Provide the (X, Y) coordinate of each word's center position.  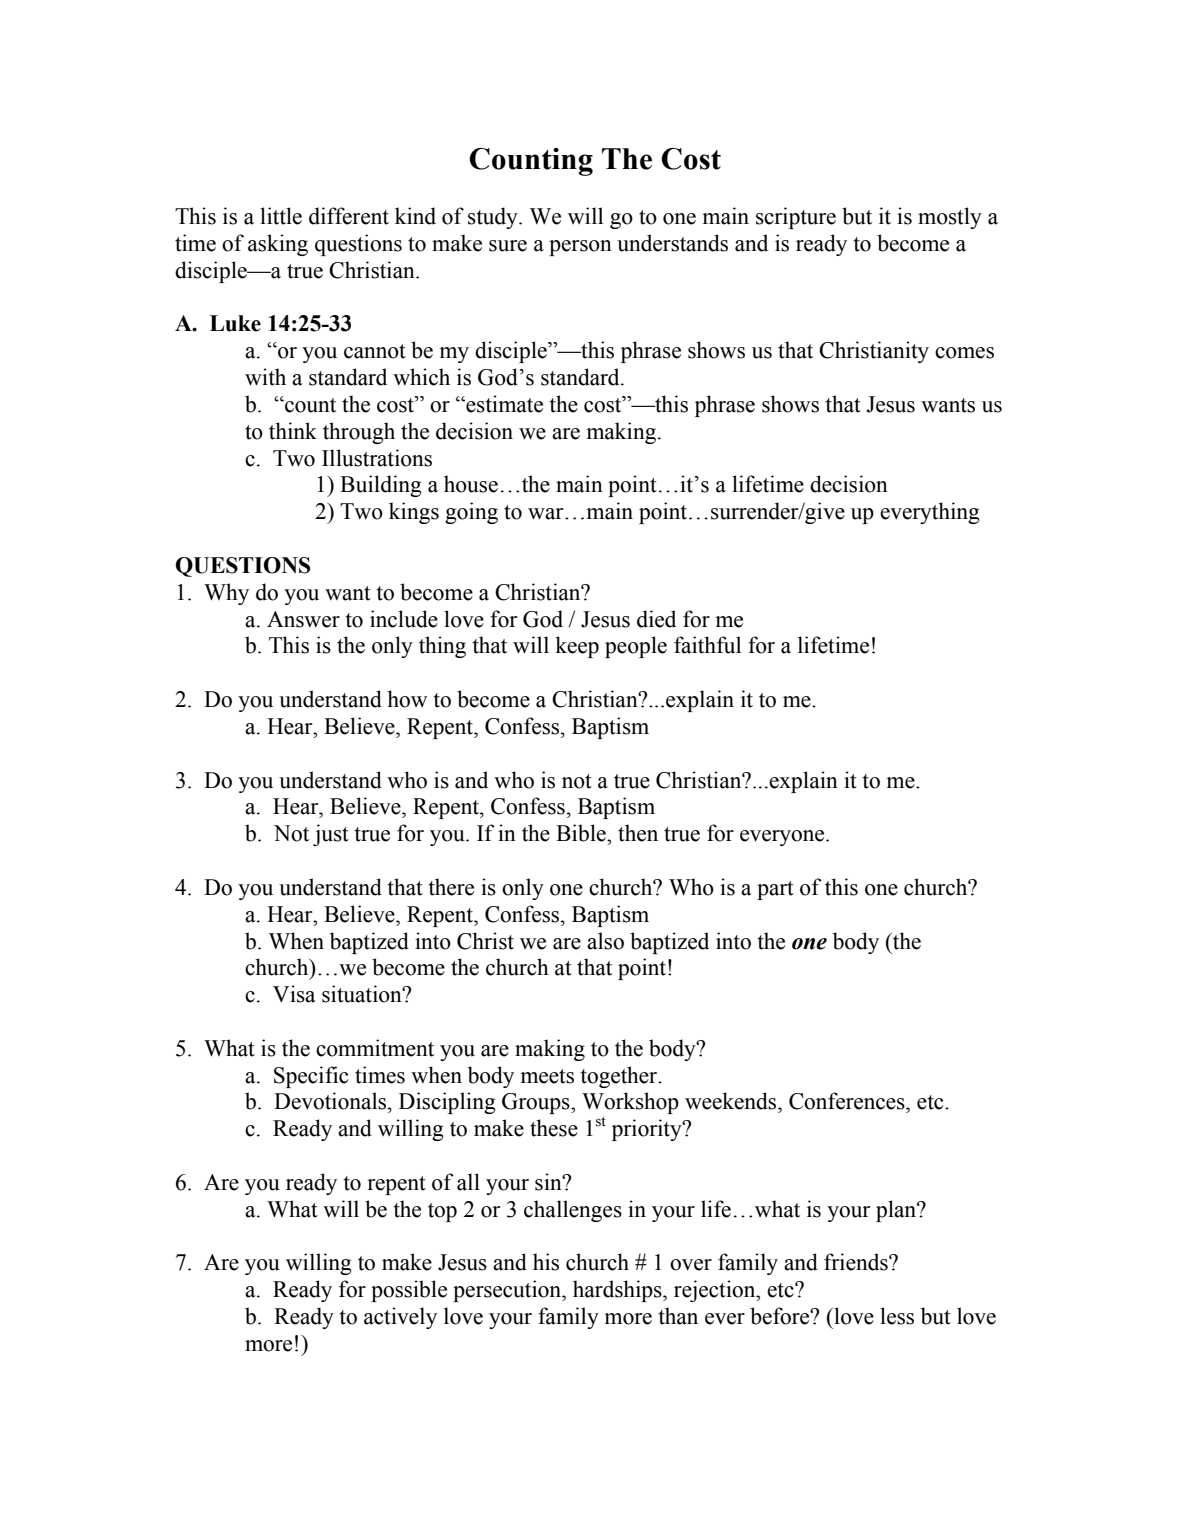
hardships (618, 1291)
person (580, 248)
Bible (582, 833)
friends (857, 1262)
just (331, 835)
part (775, 890)
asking (278, 245)
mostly (950, 218)
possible (409, 1291)
